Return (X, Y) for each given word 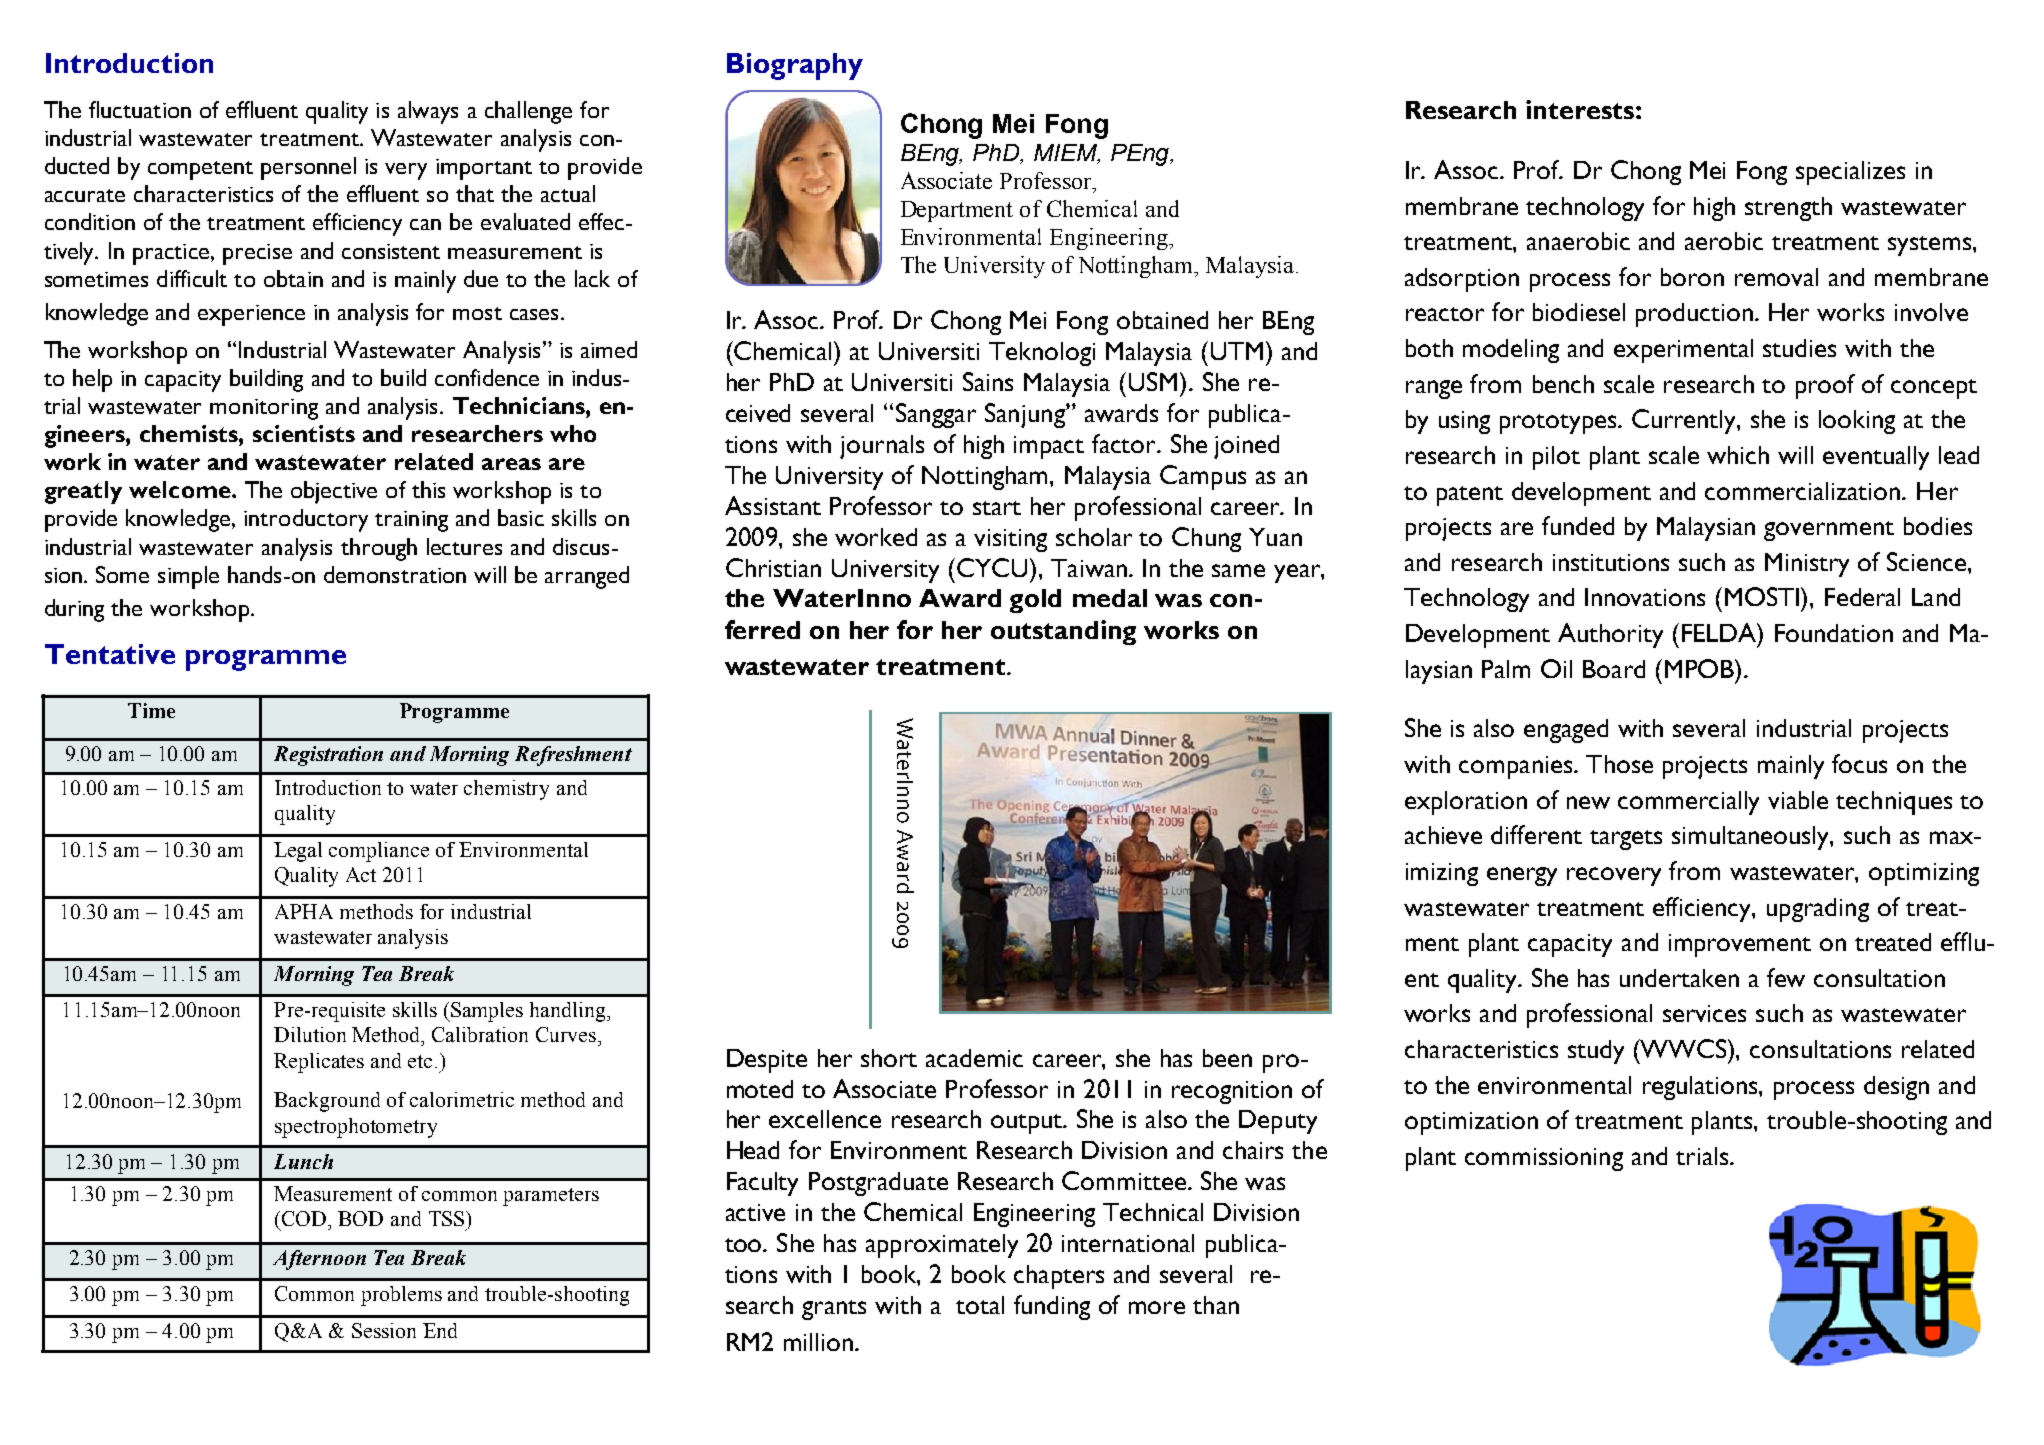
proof (1825, 386)
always (428, 112)
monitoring (264, 409)
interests (1580, 109)
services (1704, 1013)
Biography (795, 66)
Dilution (310, 1034)
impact (1049, 447)
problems (401, 1296)
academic (974, 1058)
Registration (328, 756)
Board (1614, 669)
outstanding (1063, 632)
